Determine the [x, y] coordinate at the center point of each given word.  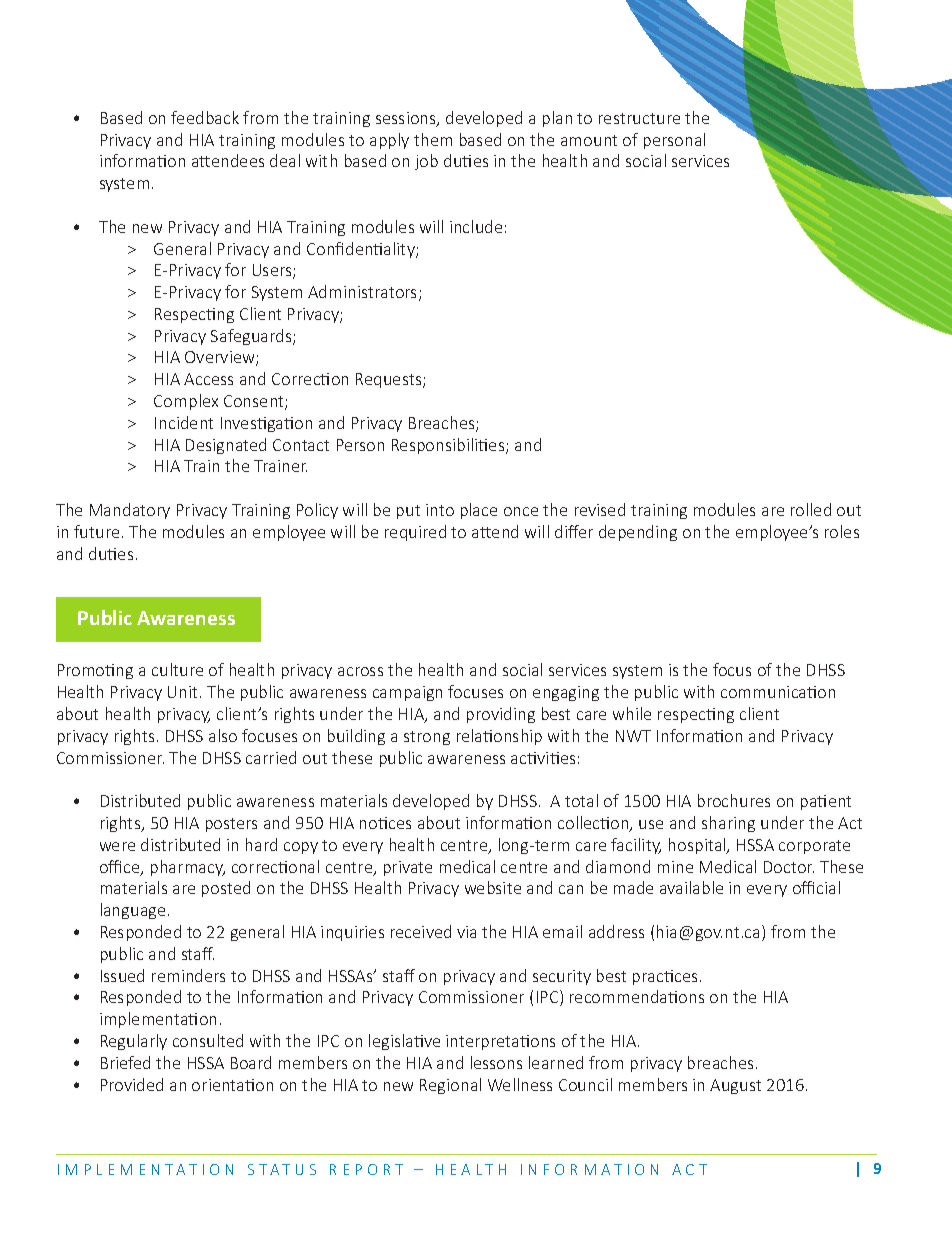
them [433, 139]
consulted [208, 1040]
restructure [639, 118]
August [735, 1086]
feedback [205, 117]
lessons [496, 1062]
